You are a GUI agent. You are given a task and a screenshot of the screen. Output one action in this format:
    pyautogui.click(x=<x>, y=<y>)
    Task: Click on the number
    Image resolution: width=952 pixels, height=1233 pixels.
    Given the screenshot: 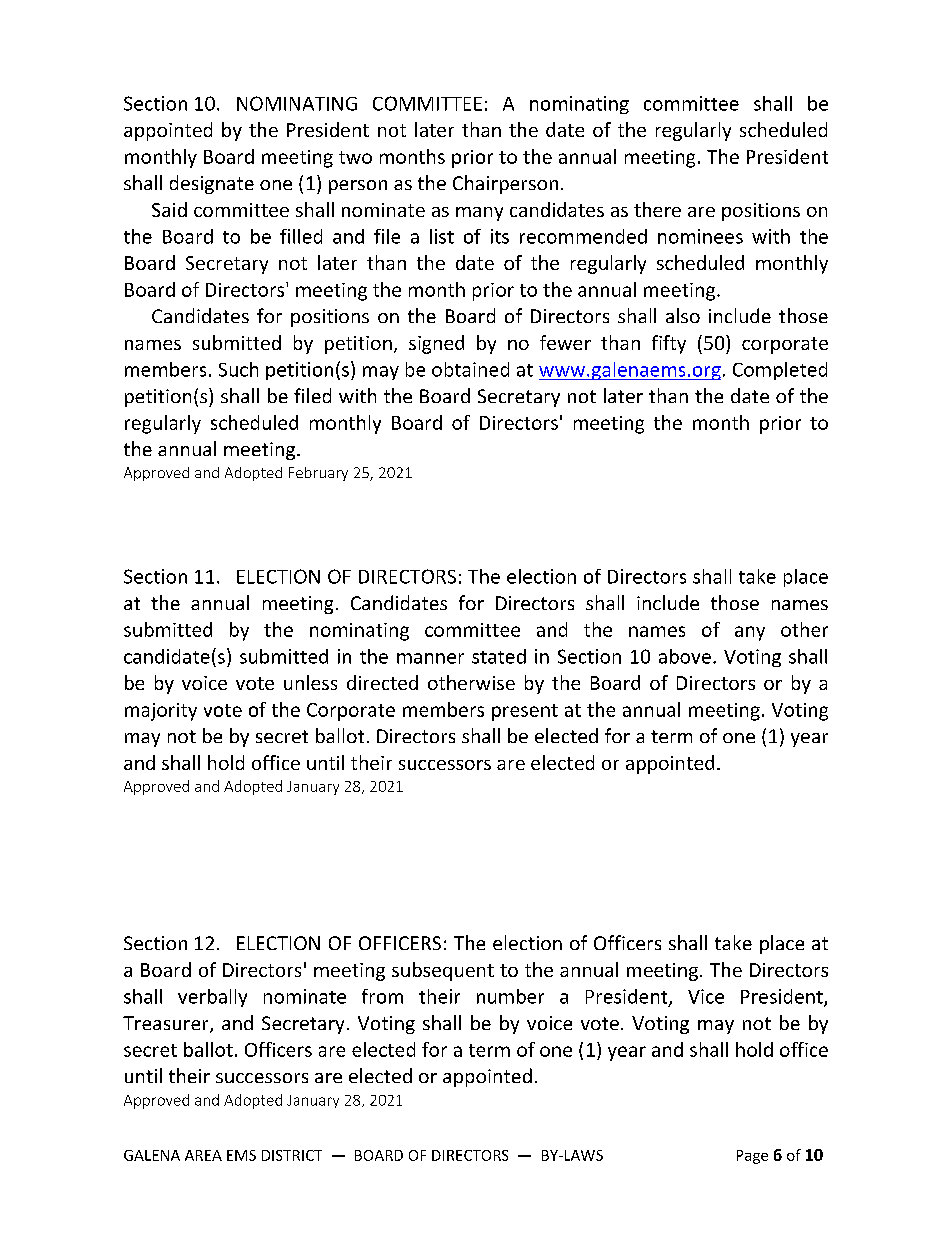 What is the action you would take?
    pyautogui.click(x=510, y=996)
